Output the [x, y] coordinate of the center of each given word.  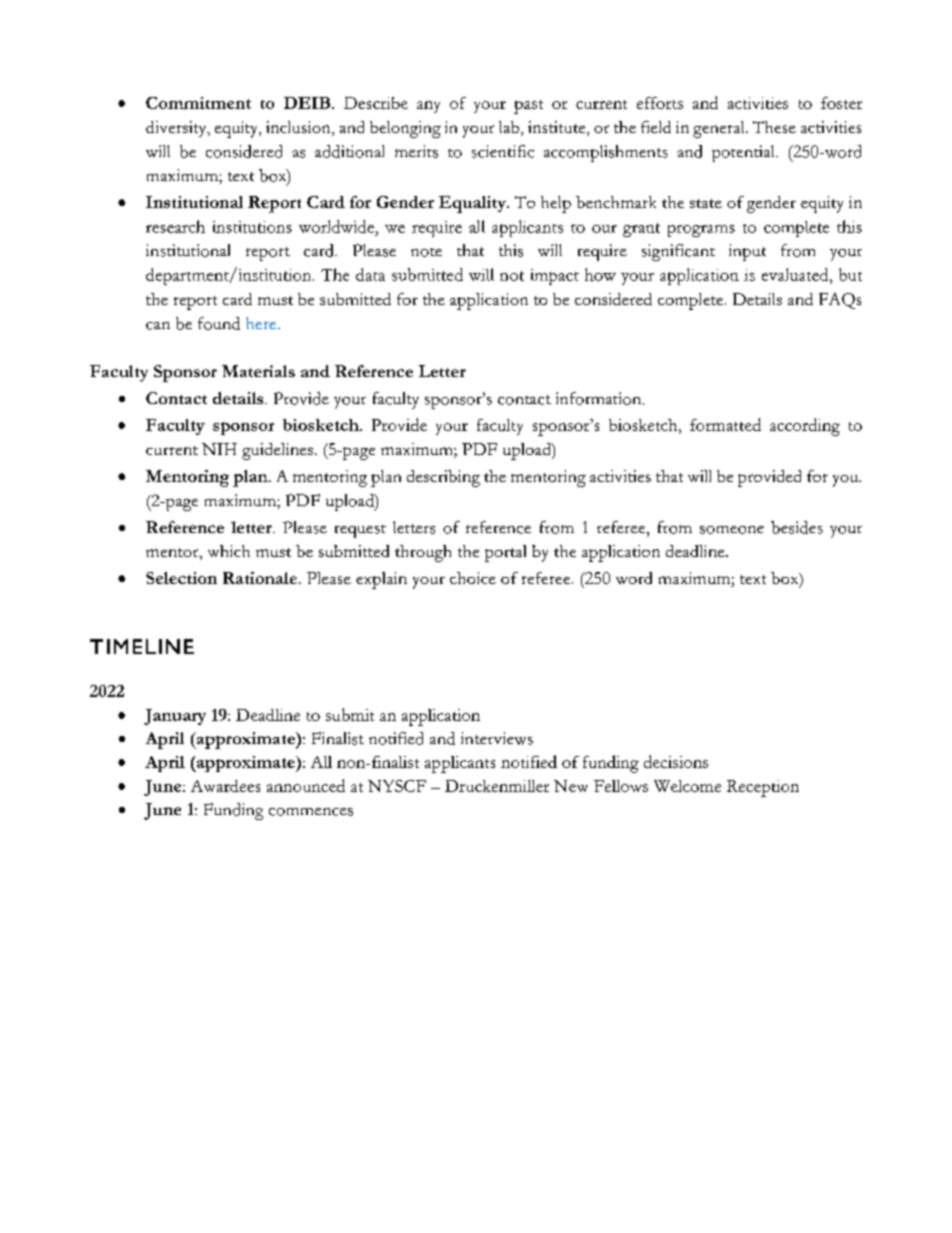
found [219, 323]
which [229, 551]
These [774, 127]
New [571, 786]
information [600, 398]
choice [473, 578]
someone [732, 530]
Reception [763, 788]
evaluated [796, 274]
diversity [177, 129]
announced [306, 785]
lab [509, 127]
